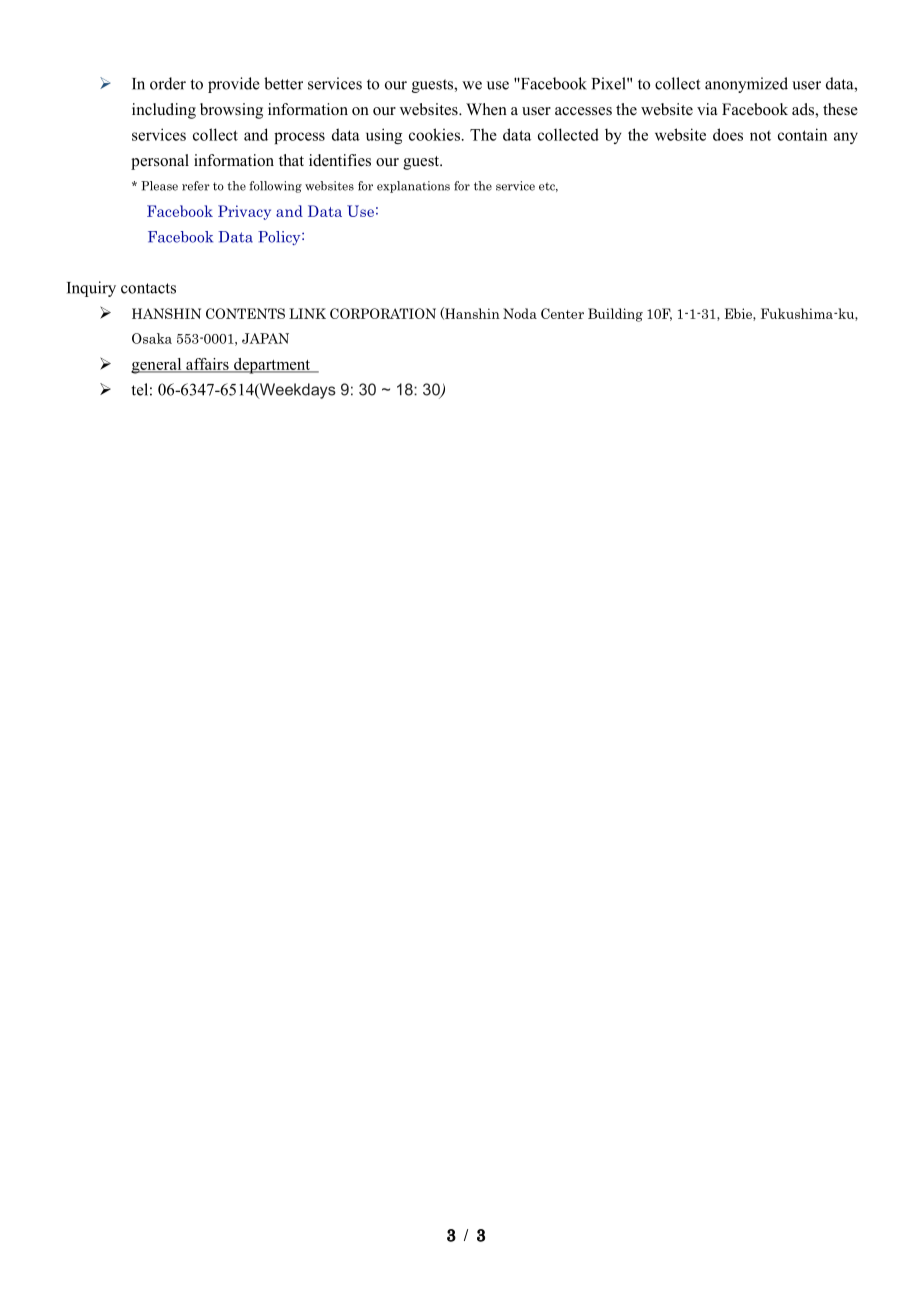  What do you see at coordinates (746, 85) in the page?
I see `anonymized` at bounding box center [746, 85].
